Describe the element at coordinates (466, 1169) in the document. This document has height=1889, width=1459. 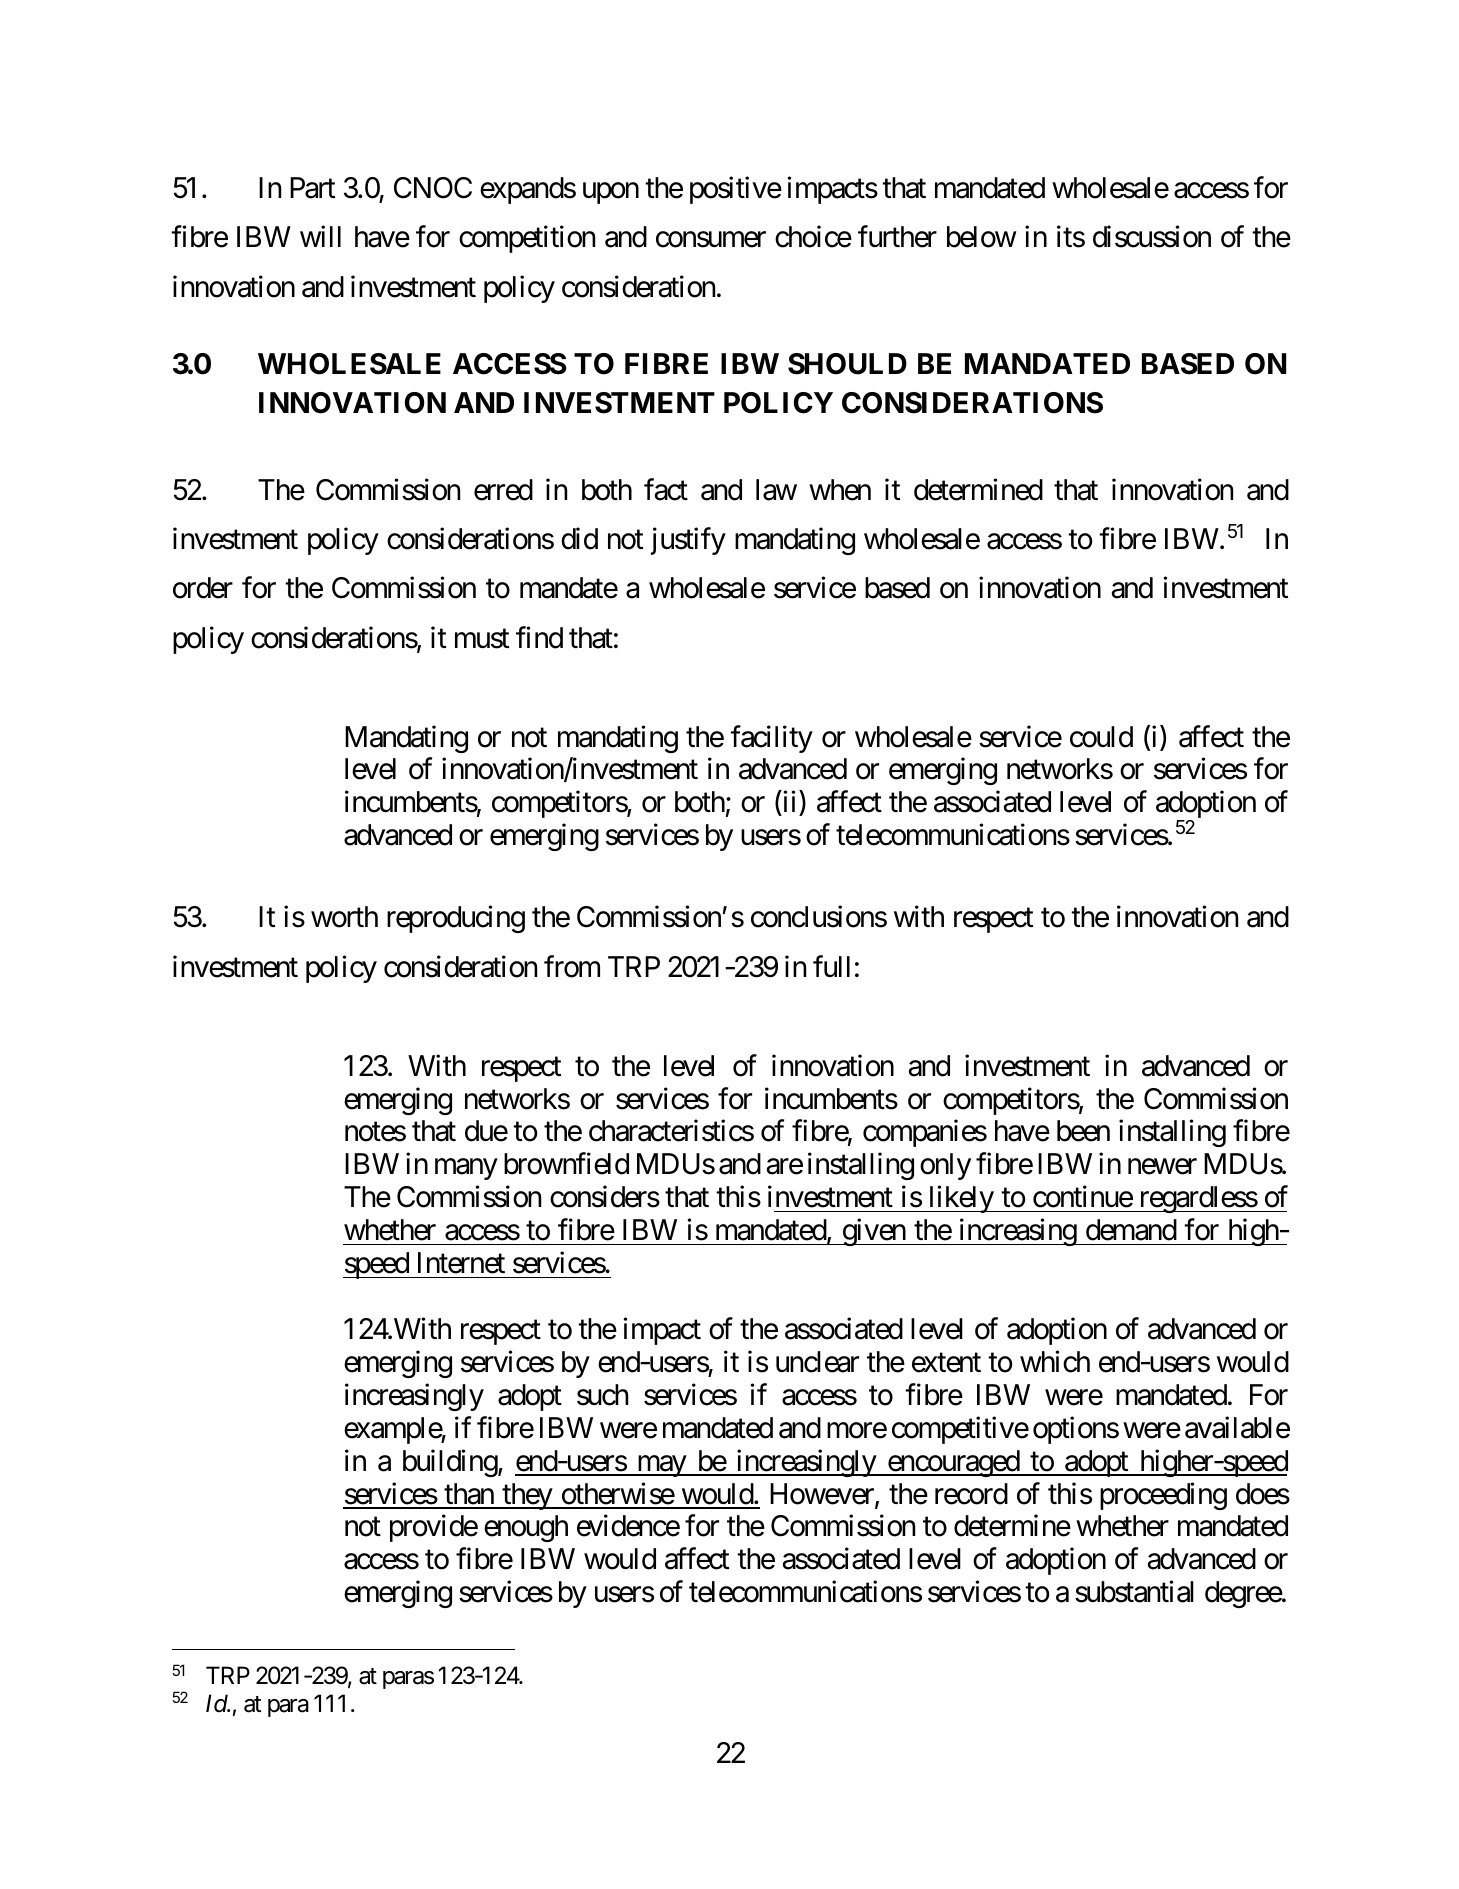
I see `many` at that location.
